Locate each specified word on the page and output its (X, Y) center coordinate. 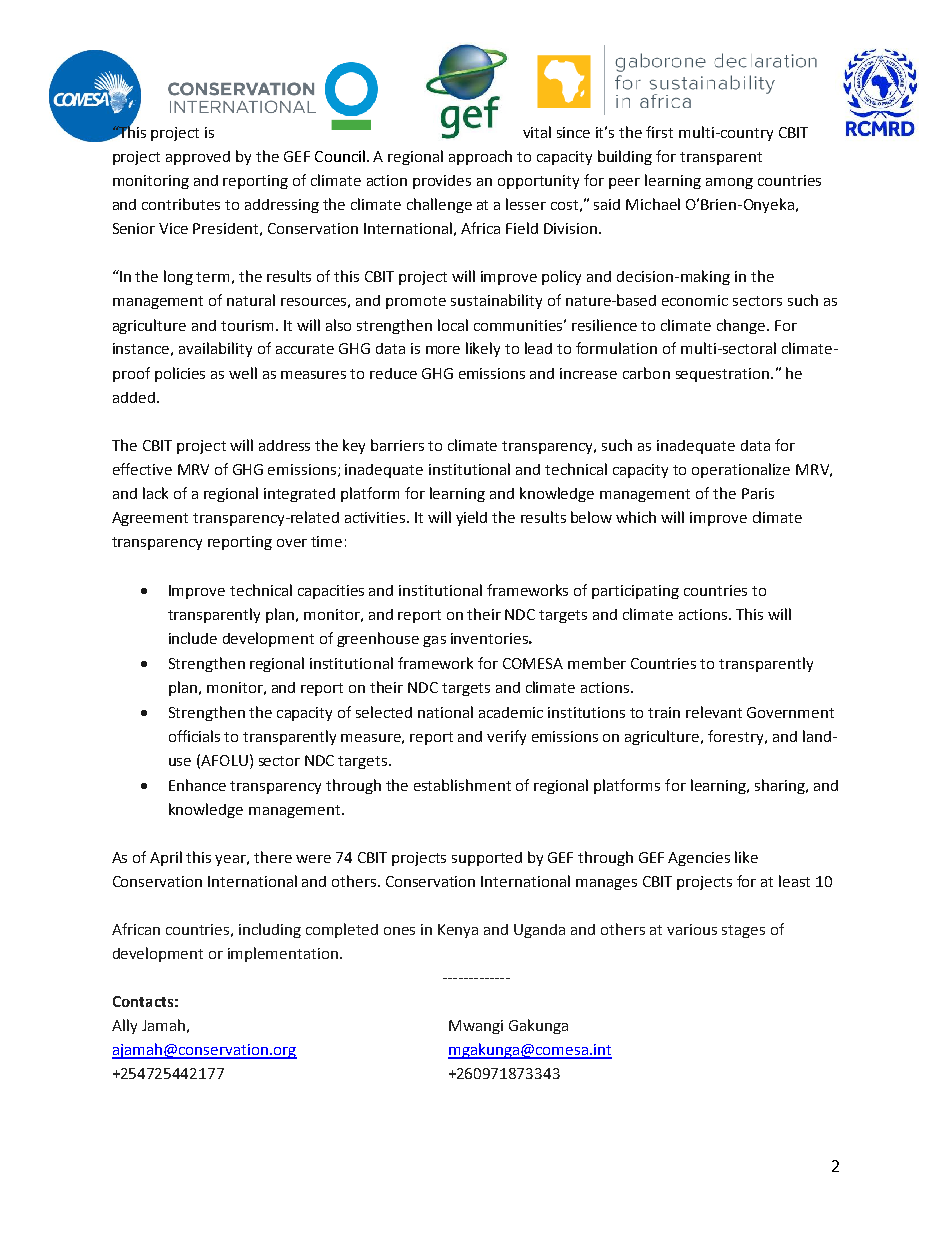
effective (142, 469)
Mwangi (476, 1027)
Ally (124, 1026)
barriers (397, 445)
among (729, 183)
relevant (714, 712)
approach (480, 157)
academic (511, 712)
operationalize (741, 470)
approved (198, 158)
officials (194, 736)
